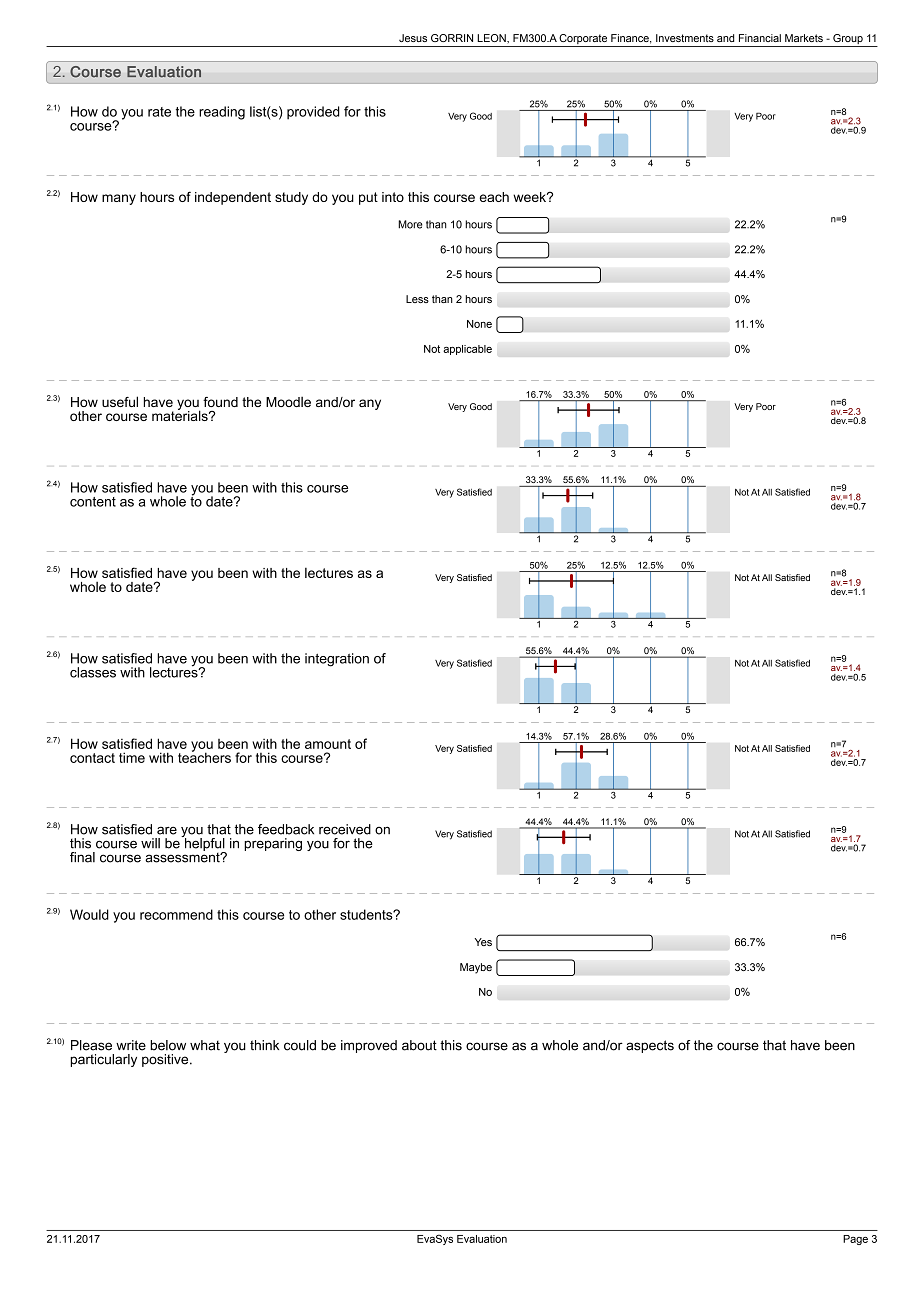 The width and height of the screenshot is (924, 1308). I want to click on Financial, so click(760, 38).
